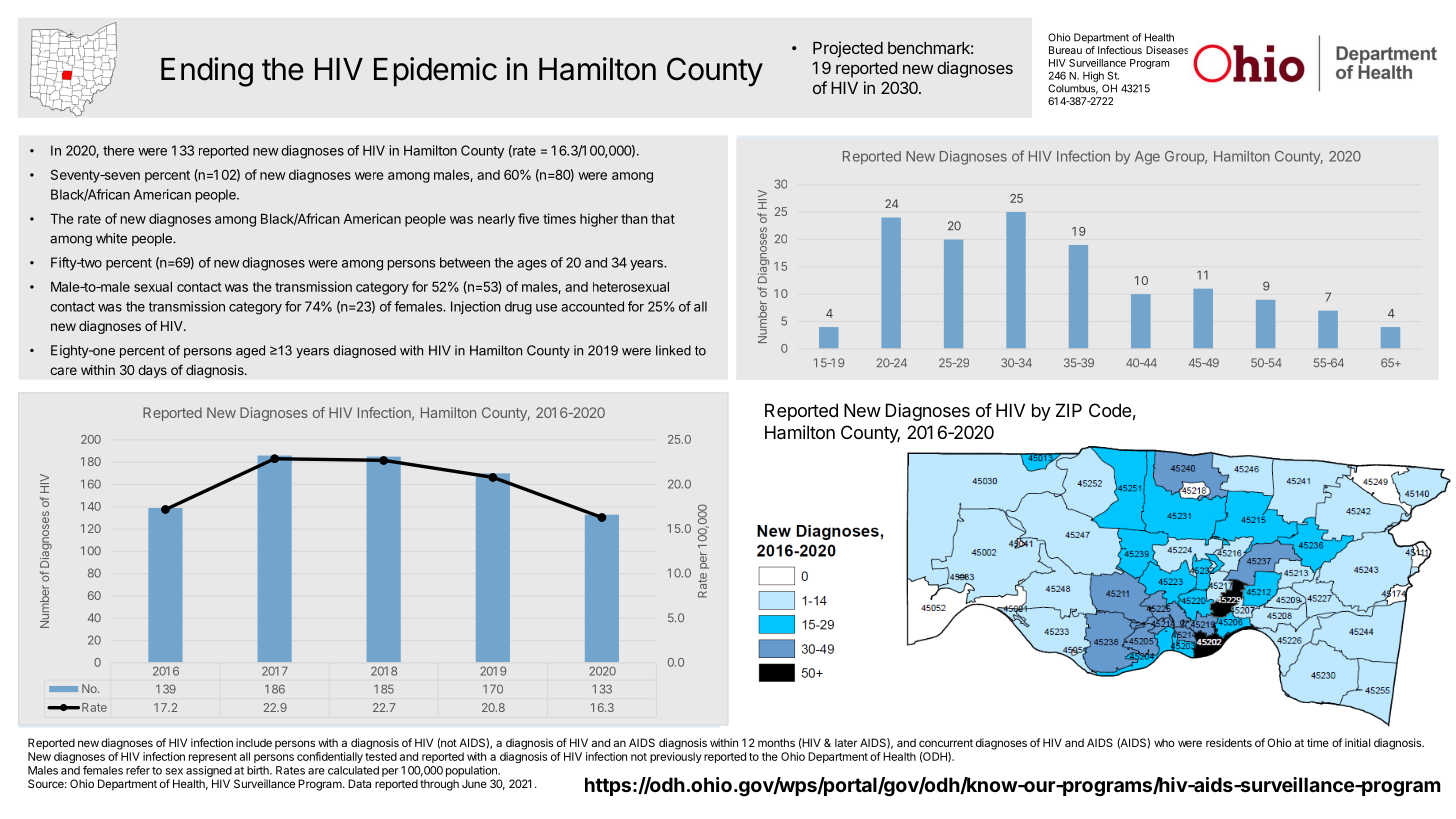 This document has width=1456, height=819. I want to click on represent, so click(213, 758).
